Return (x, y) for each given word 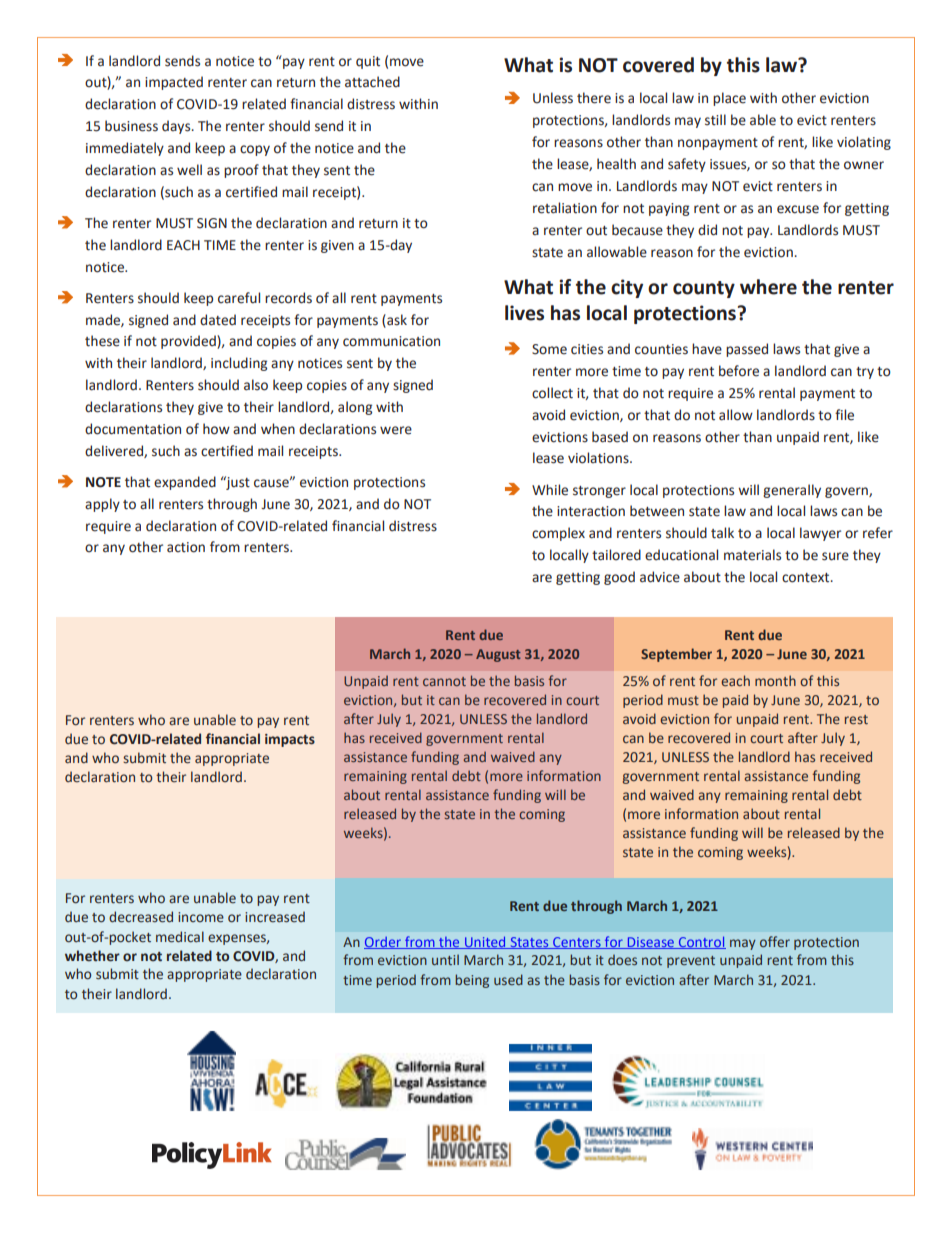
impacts (290, 740)
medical (180, 937)
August (498, 655)
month (775, 680)
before (739, 371)
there (594, 98)
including (239, 364)
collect (552, 393)
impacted (174, 83)
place (729, 99)
